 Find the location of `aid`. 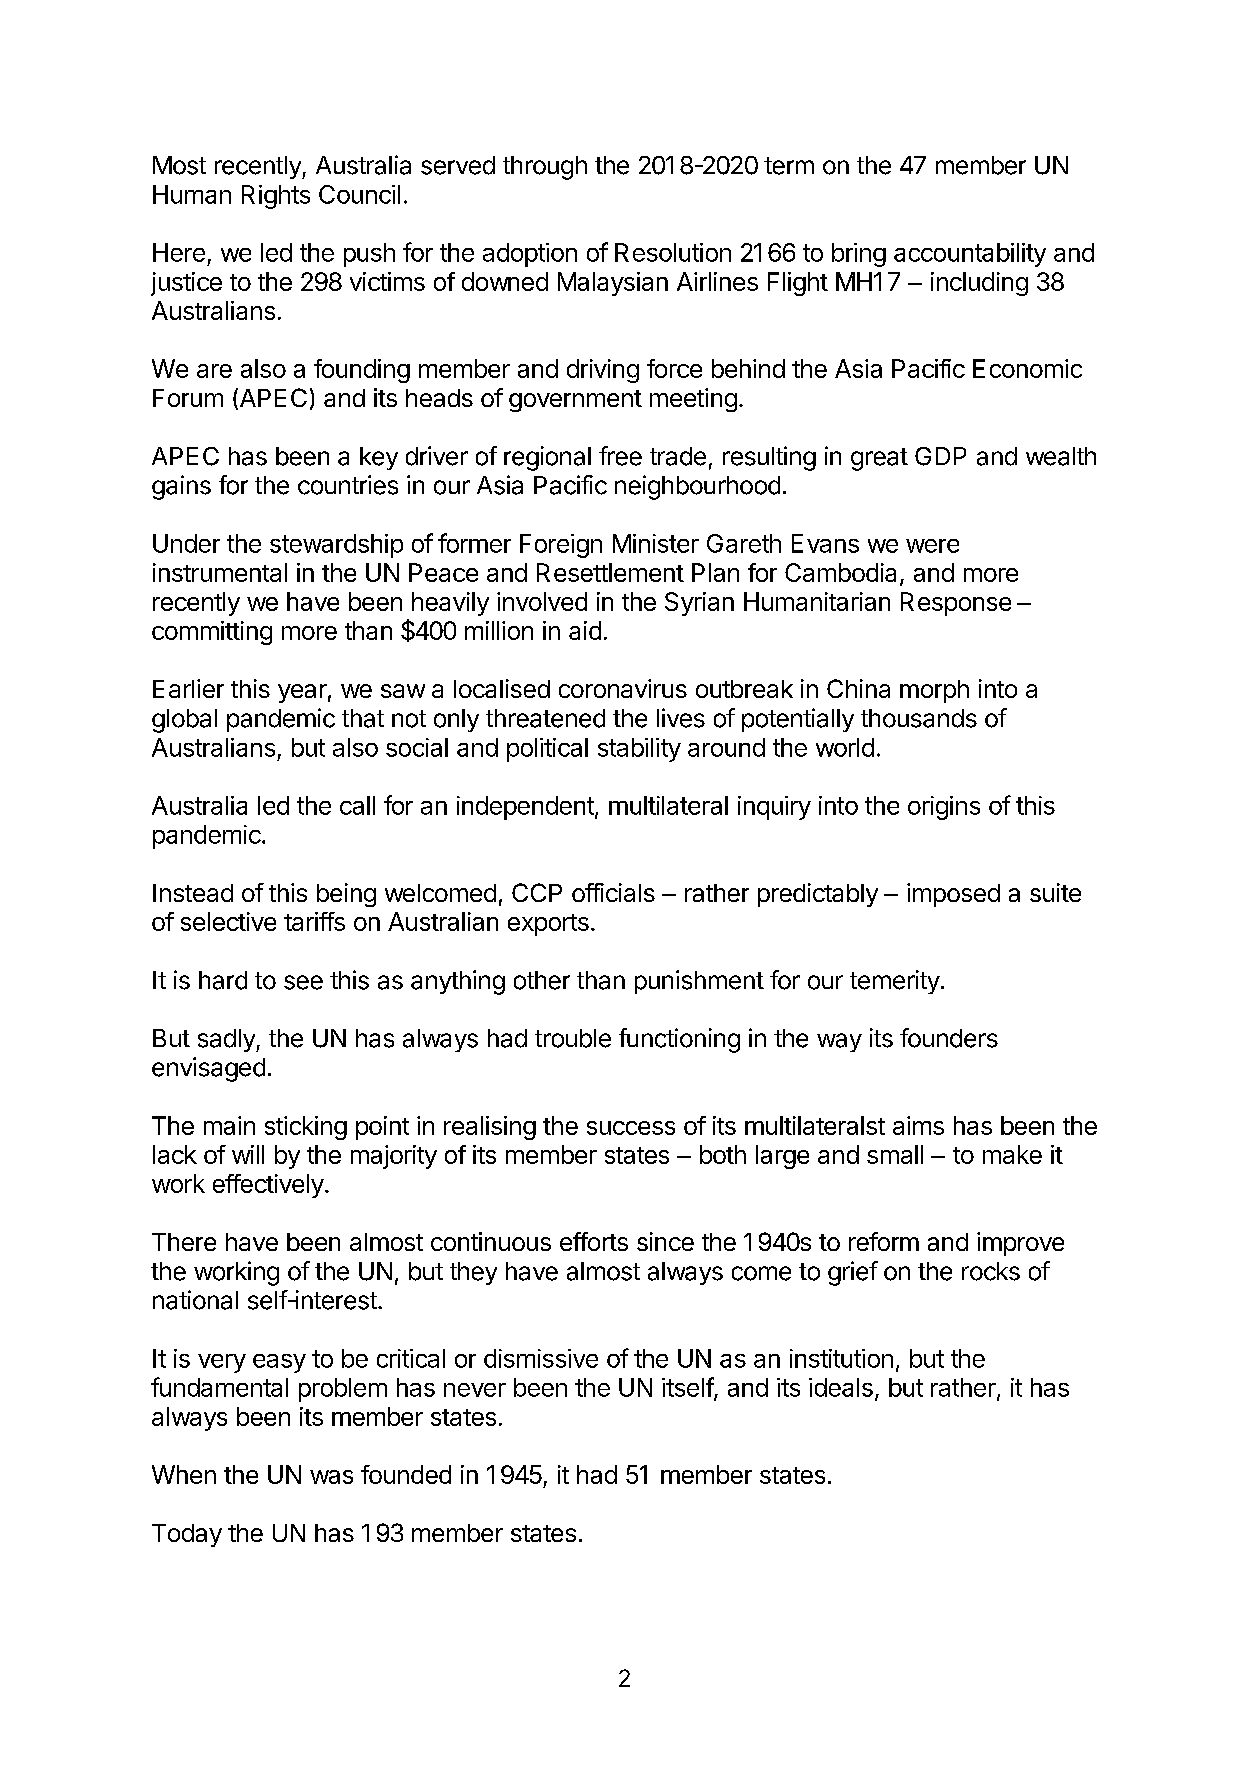

aid is located at coordinates (585, 630).
